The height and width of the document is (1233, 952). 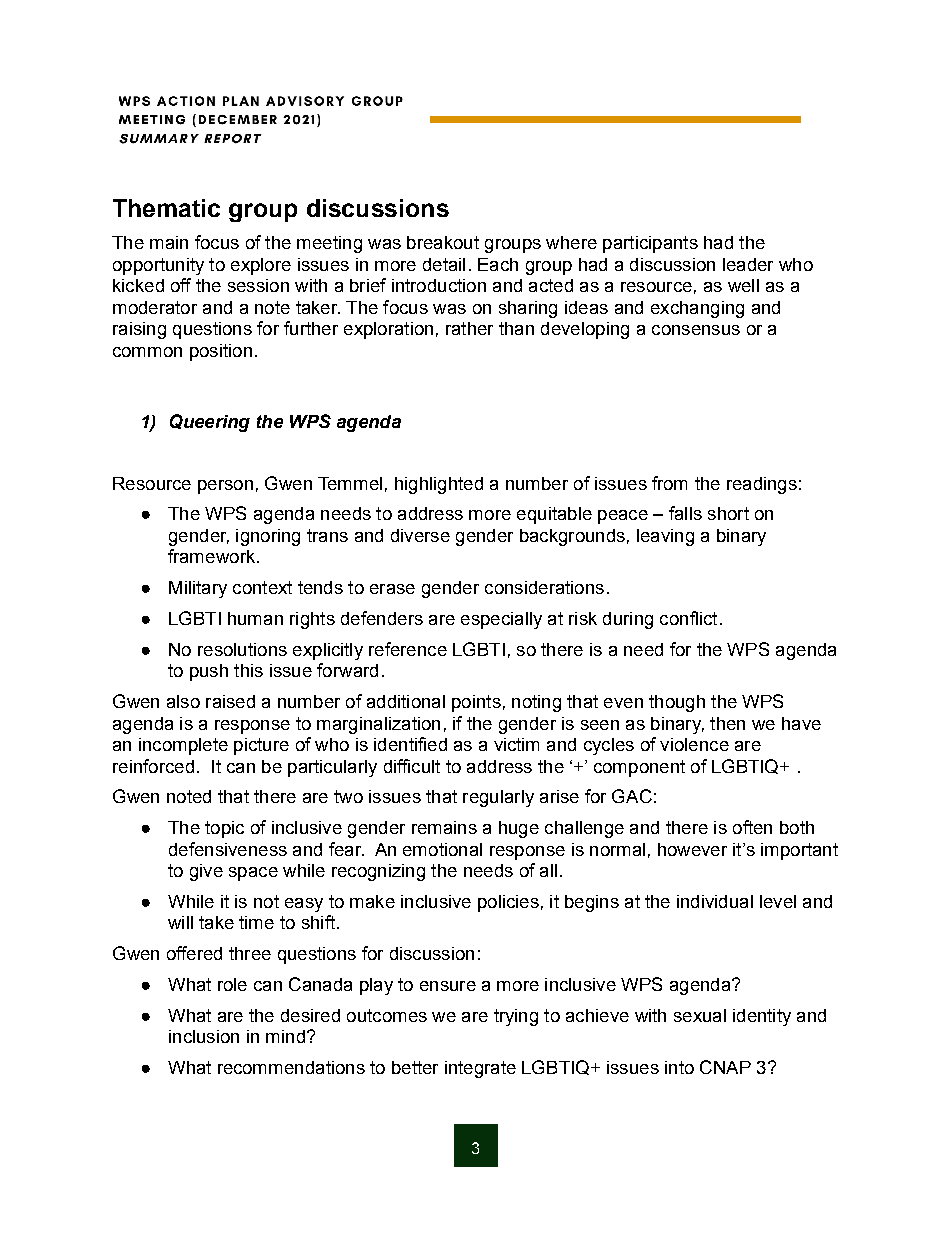 I want to click on highlighted, so click(x=439, y=485).
